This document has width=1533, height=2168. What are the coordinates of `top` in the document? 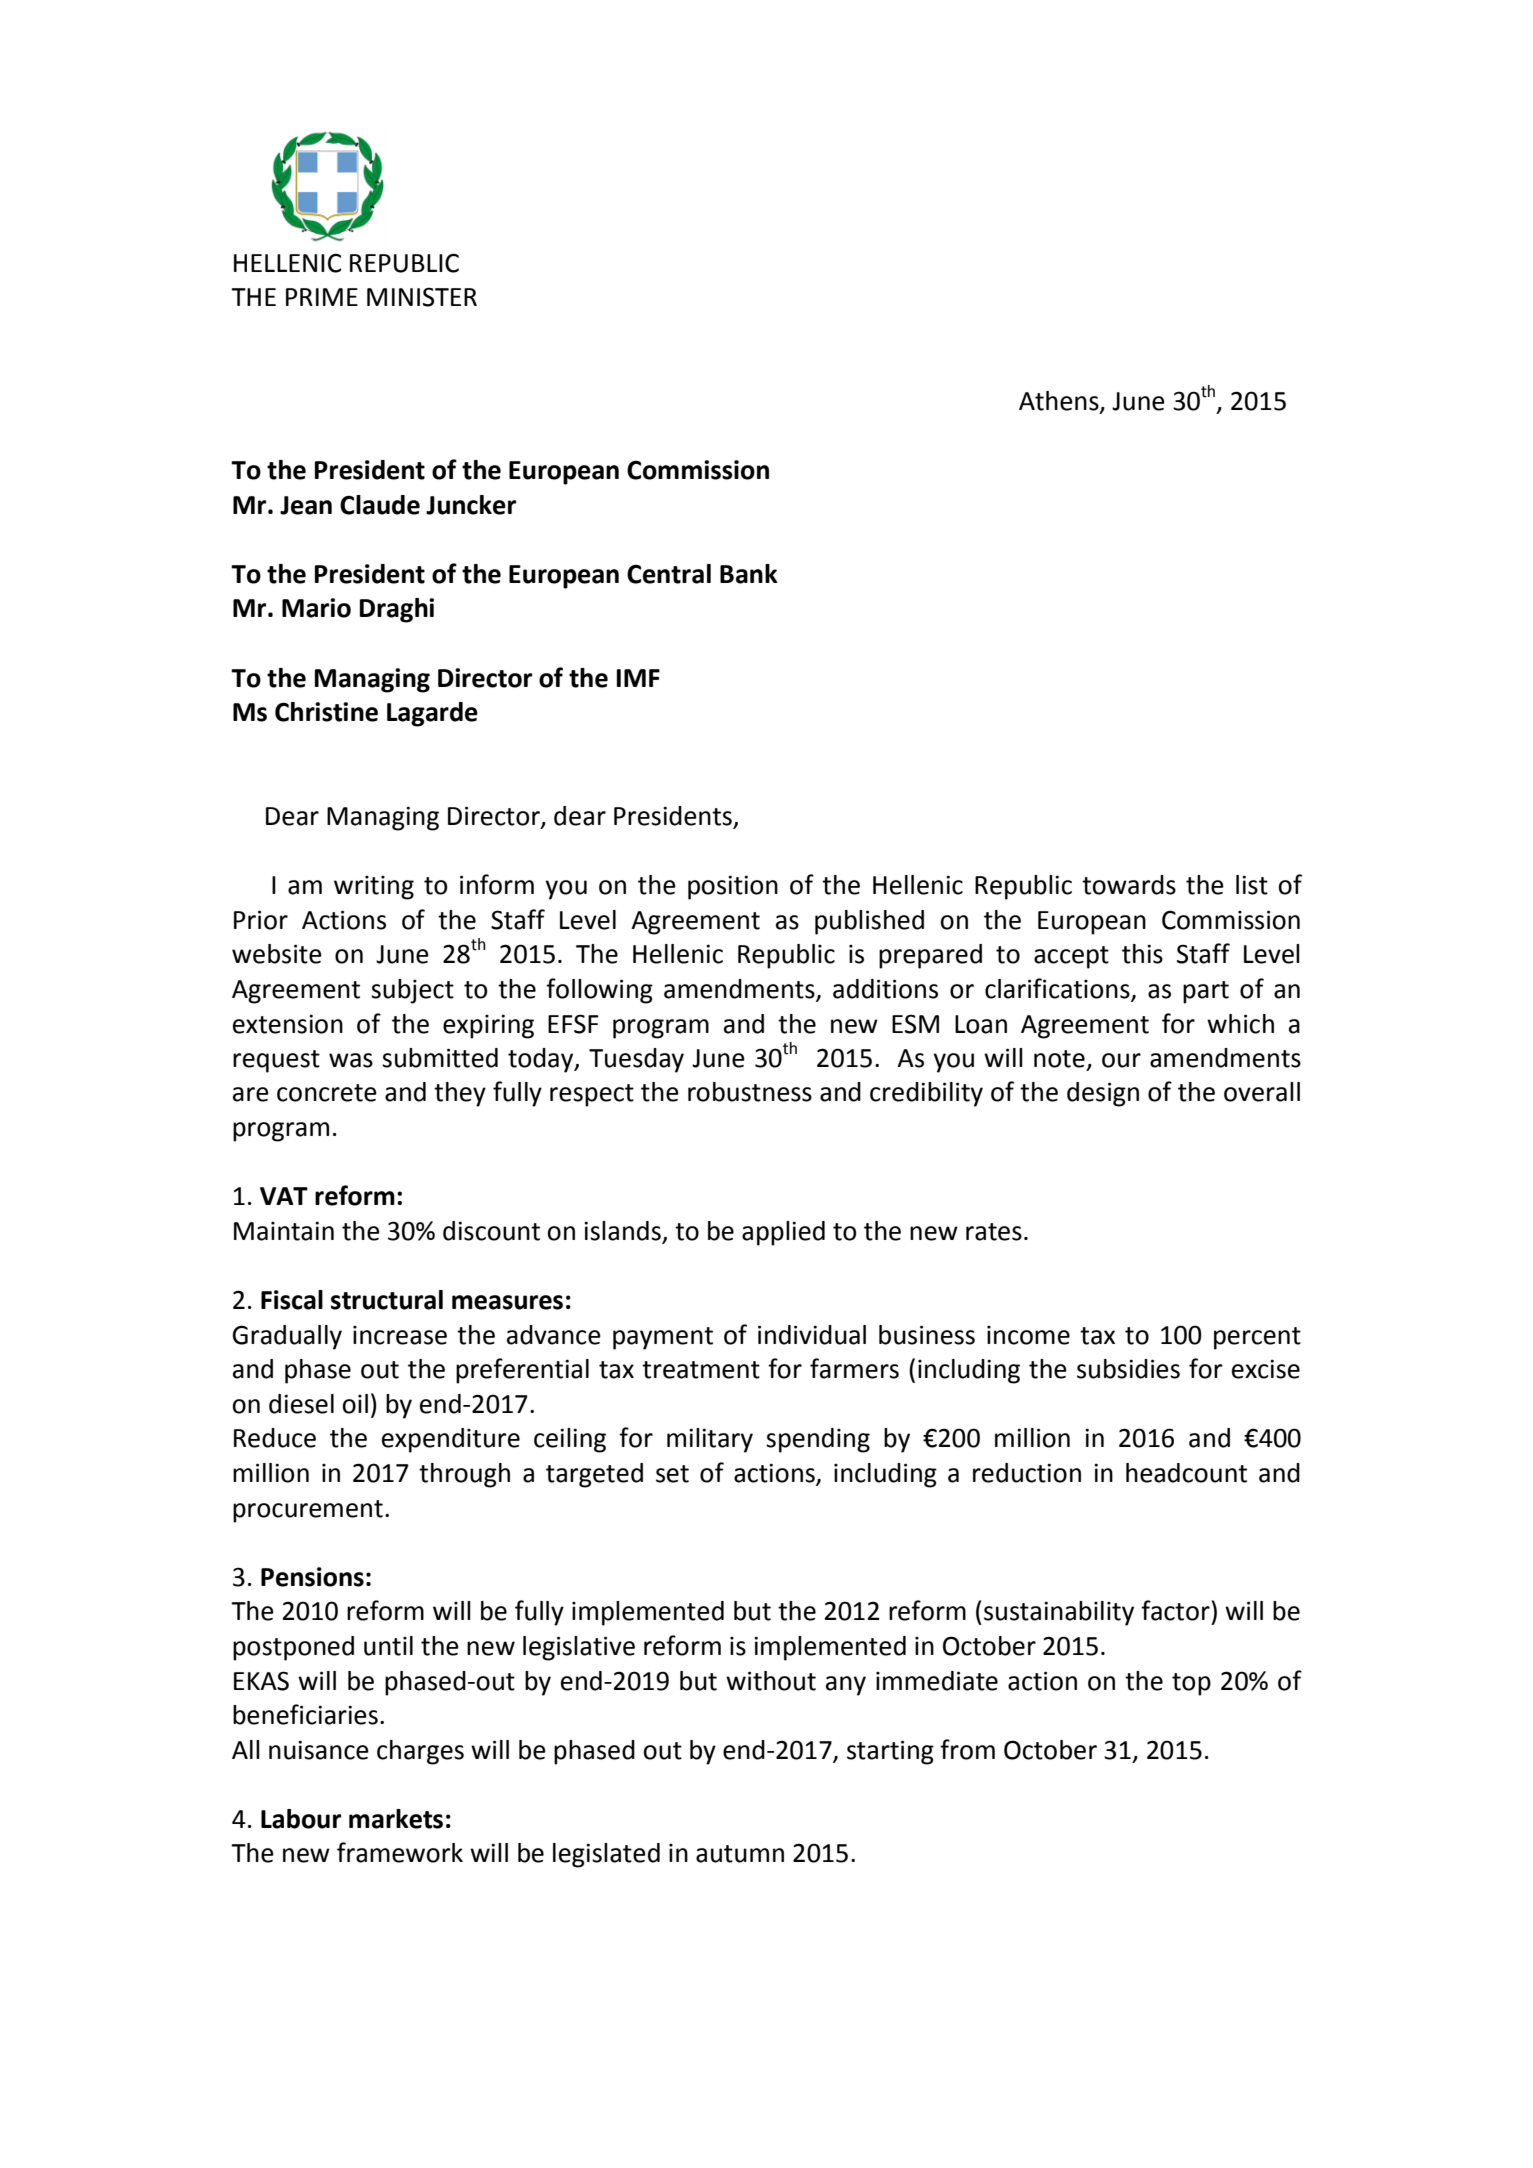 It's located at (1191, 1684).
